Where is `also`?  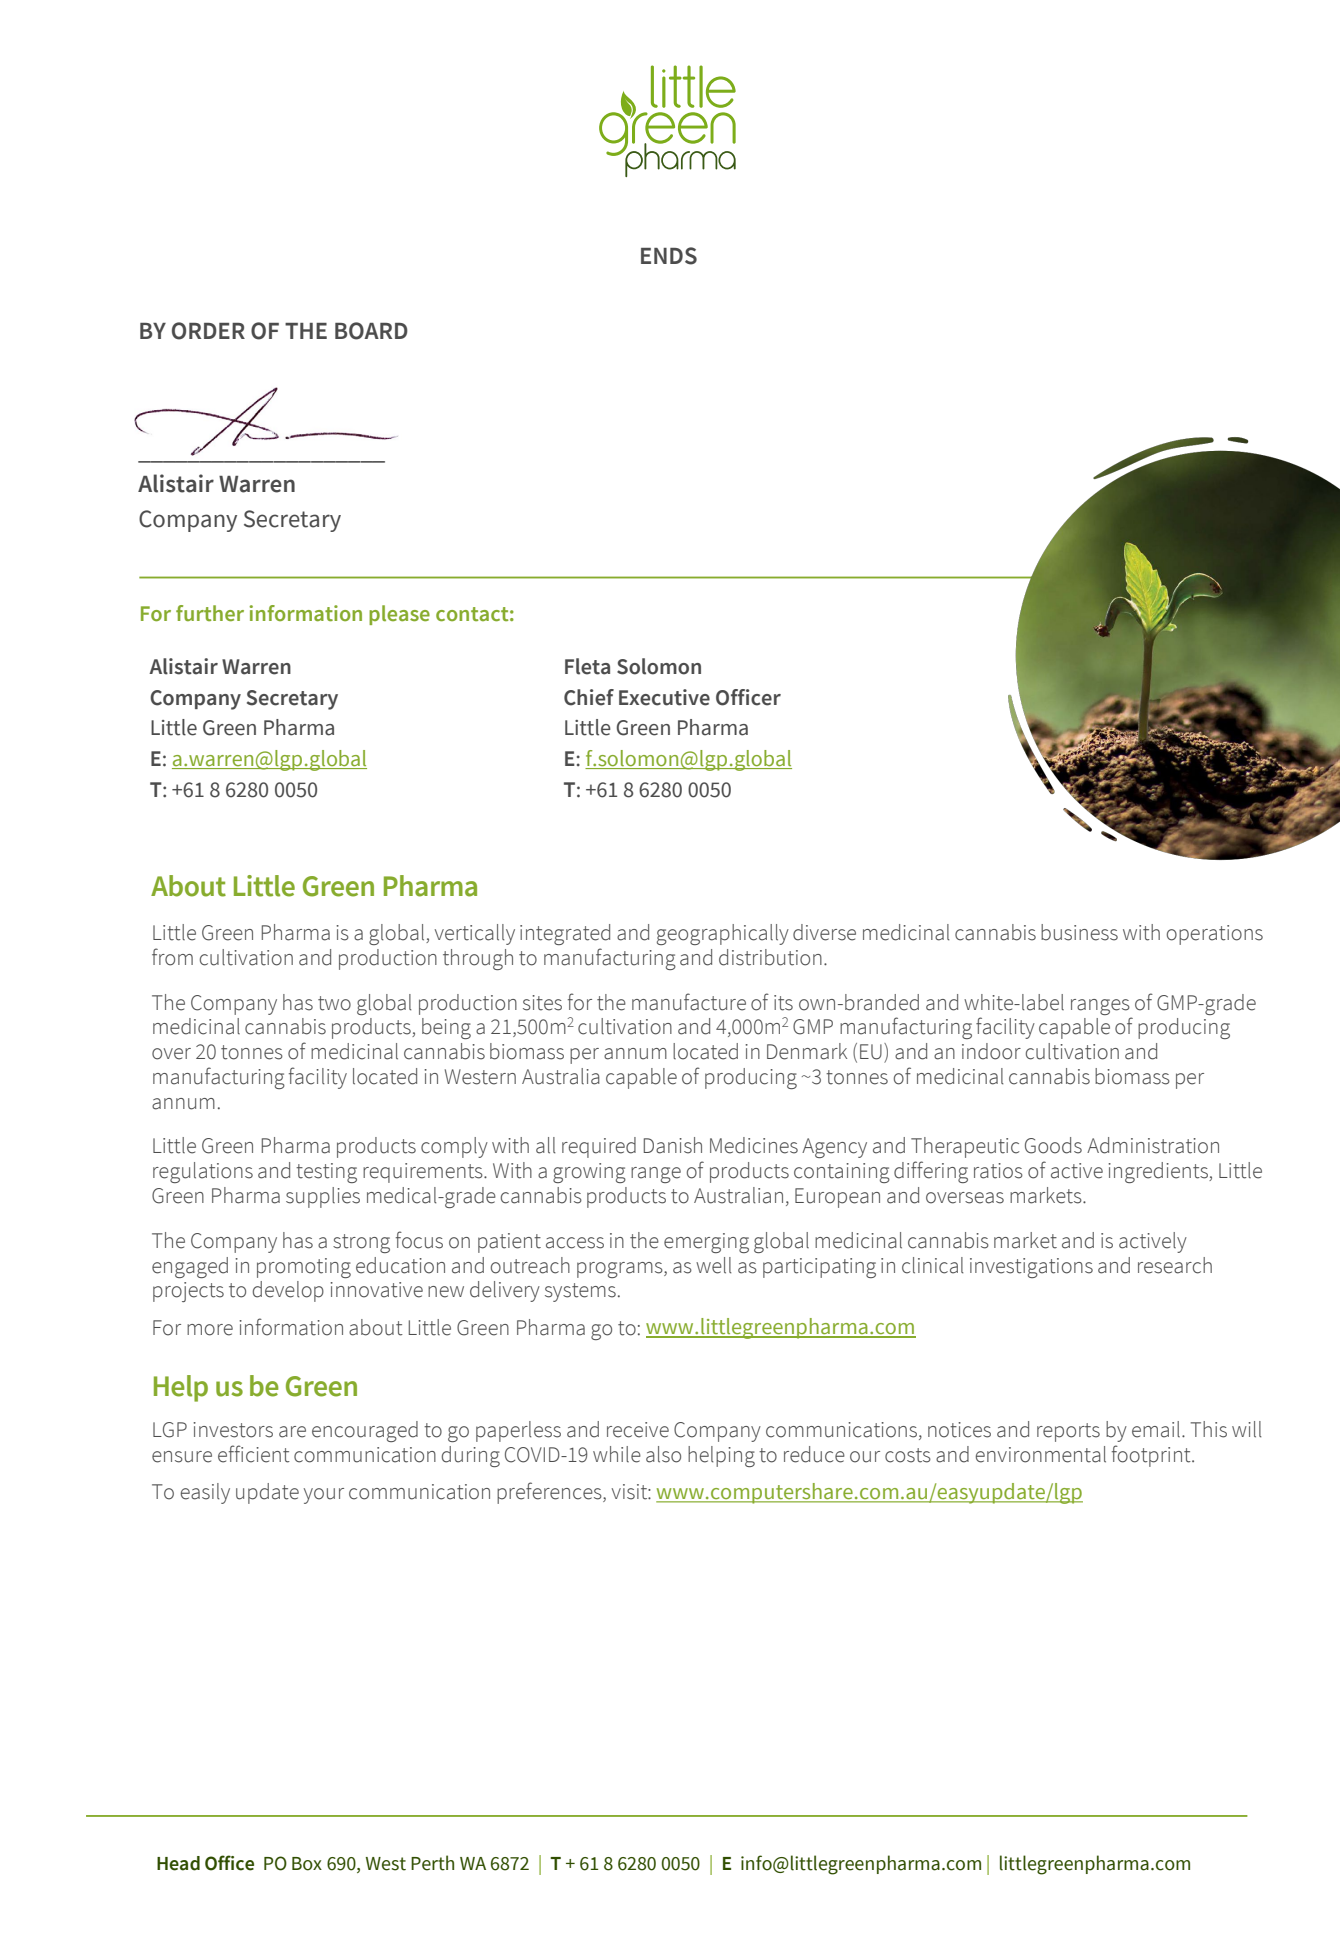 also is located at coordinates (663, 1454).
